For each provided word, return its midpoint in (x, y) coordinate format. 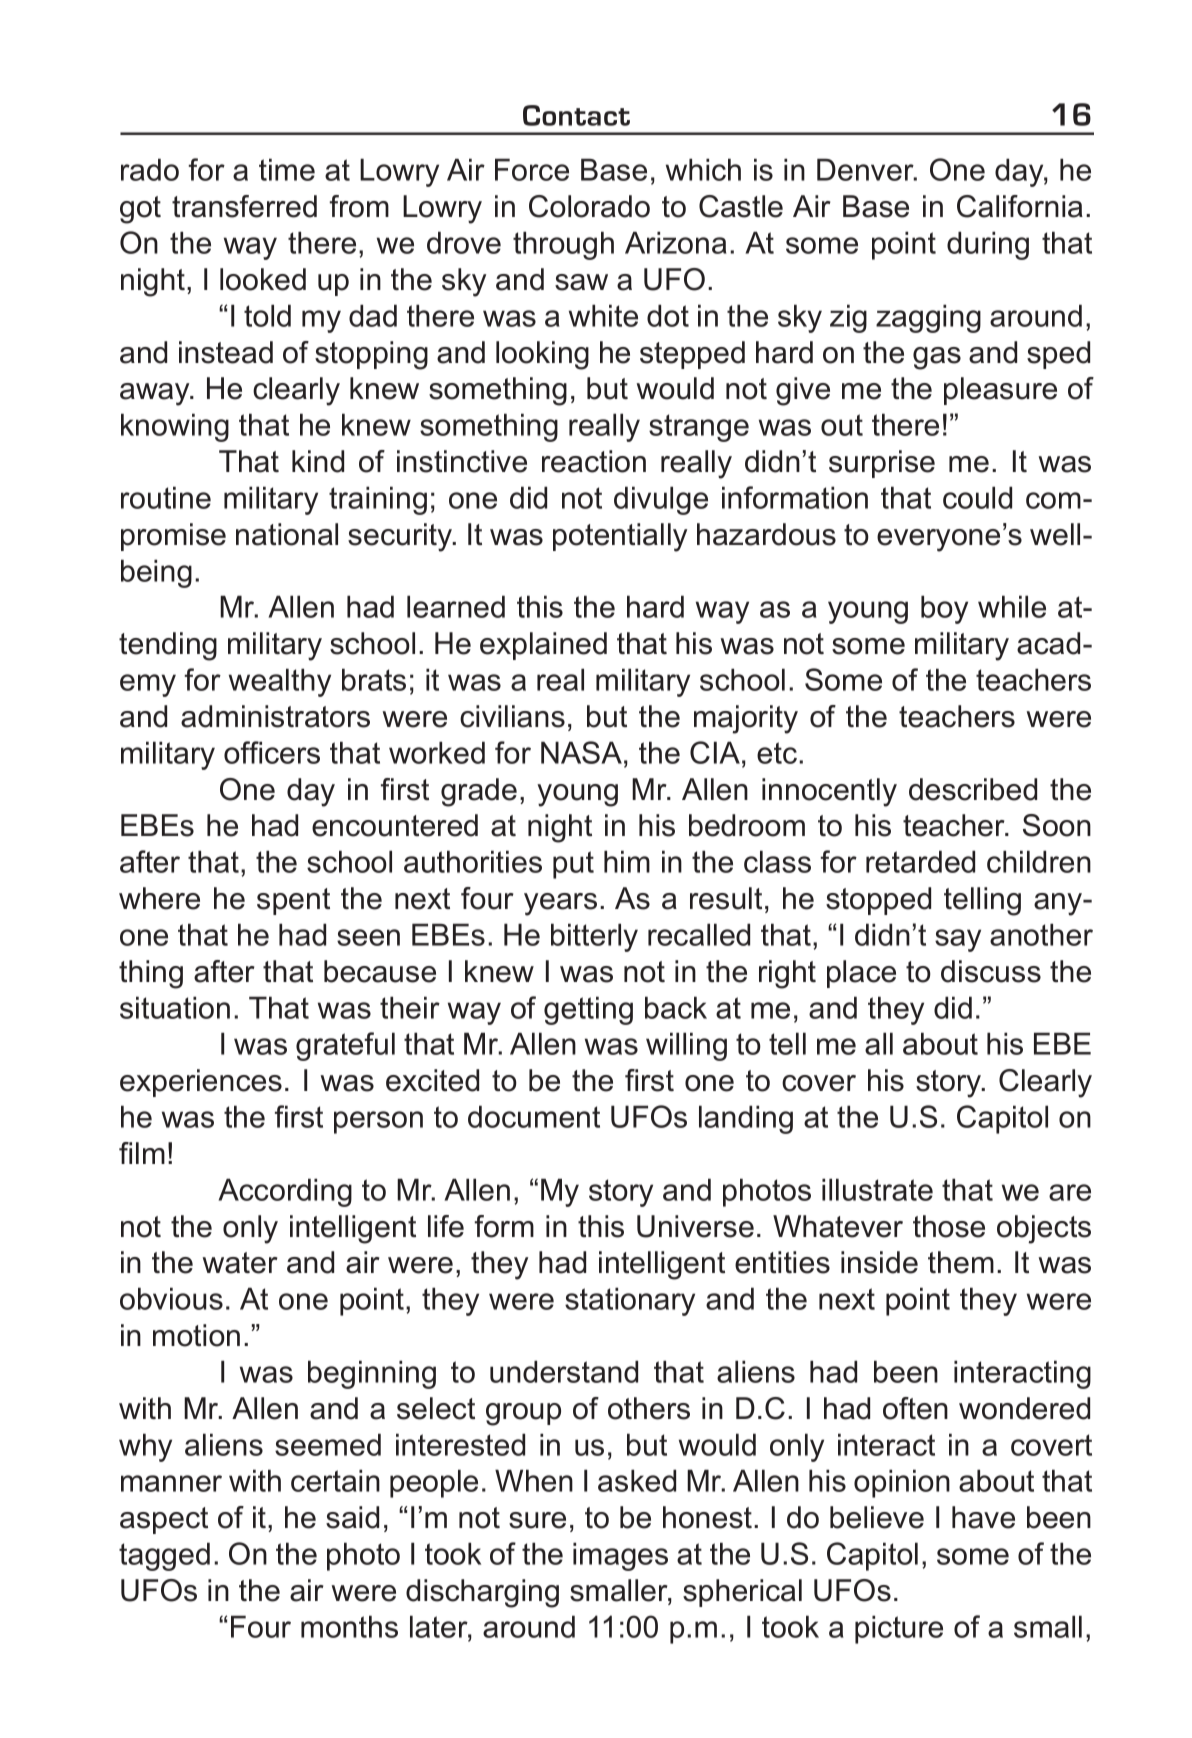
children (1039, 861)
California (1020, 206)
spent (293, 901)
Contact (576, 115)
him (627, 861)
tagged (164, 1556)
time (287, 169)
